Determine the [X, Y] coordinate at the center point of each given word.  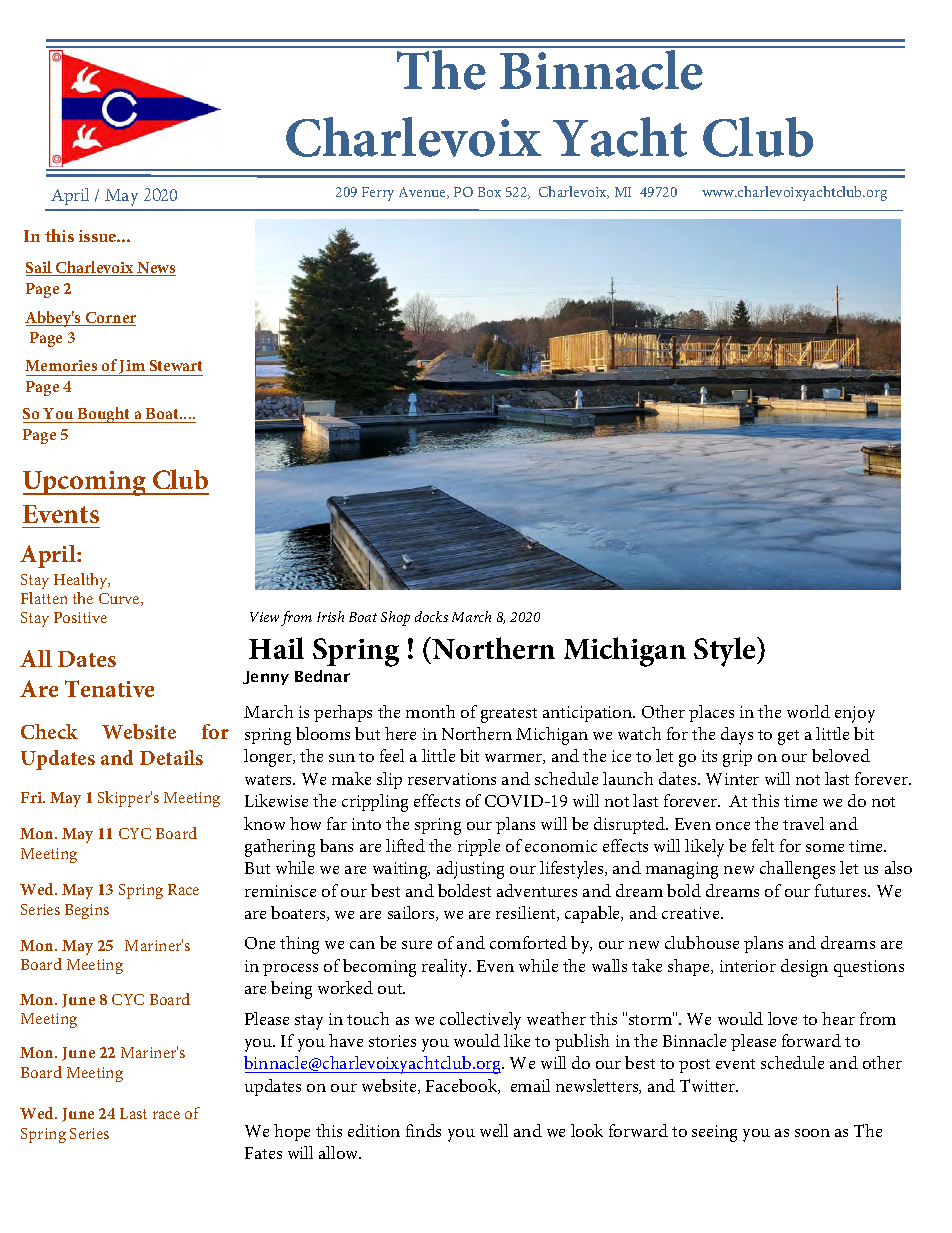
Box [489, 192]
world [808, 711]
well [494, 1130]
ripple [479, 847]
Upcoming [86, 483]
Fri [33, 797]
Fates [263, 1153]
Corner [109, 319]
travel [803, 823]
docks [431, 616]
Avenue [424, 193]
